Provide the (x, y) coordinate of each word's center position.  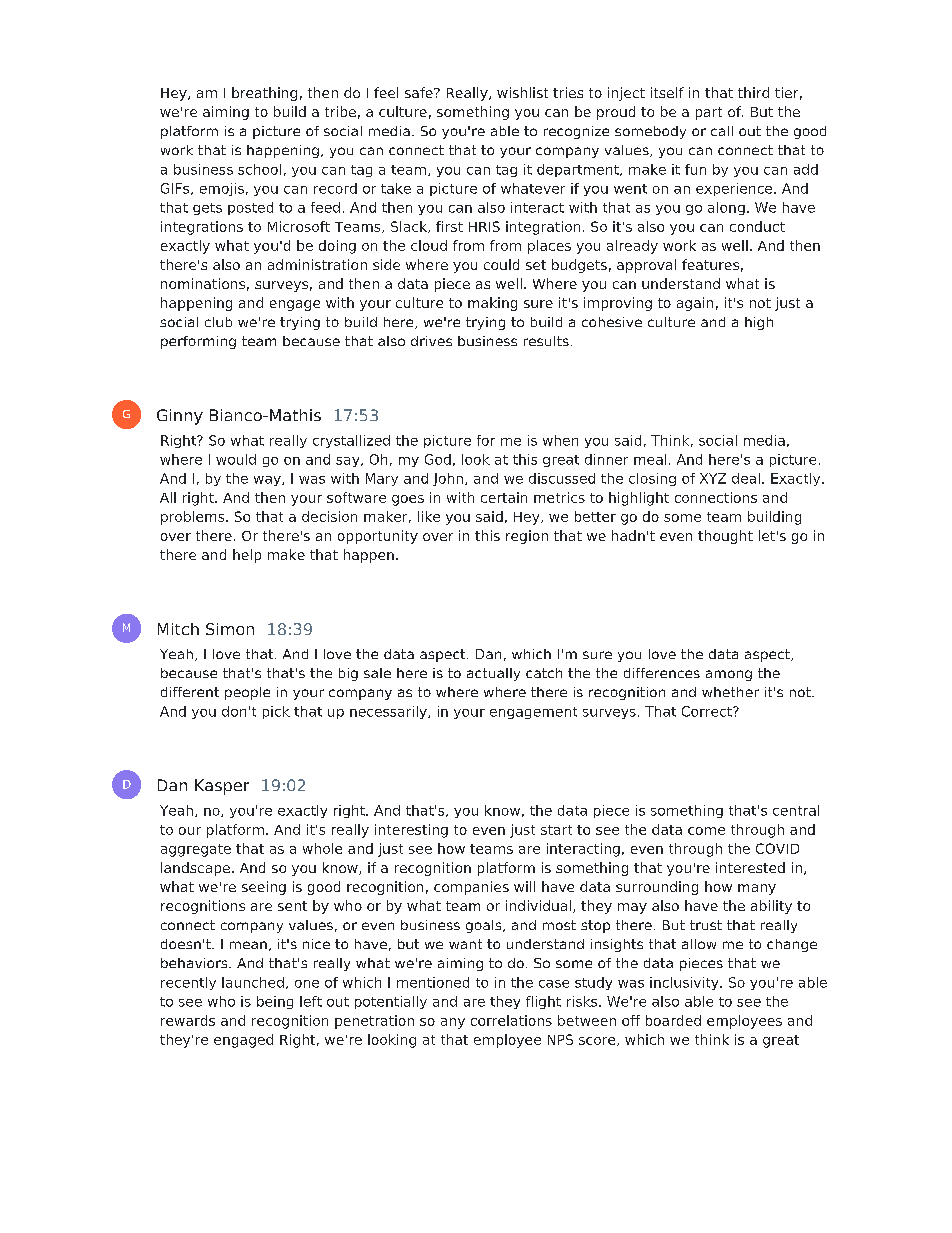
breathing (264, 94)
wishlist (522, 92)
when (560, 440)
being (275, 1002)
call (722, 131)
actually (493, 674)
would (236, 459)
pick (276, 712)
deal (746, 478)
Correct (708, 711)
